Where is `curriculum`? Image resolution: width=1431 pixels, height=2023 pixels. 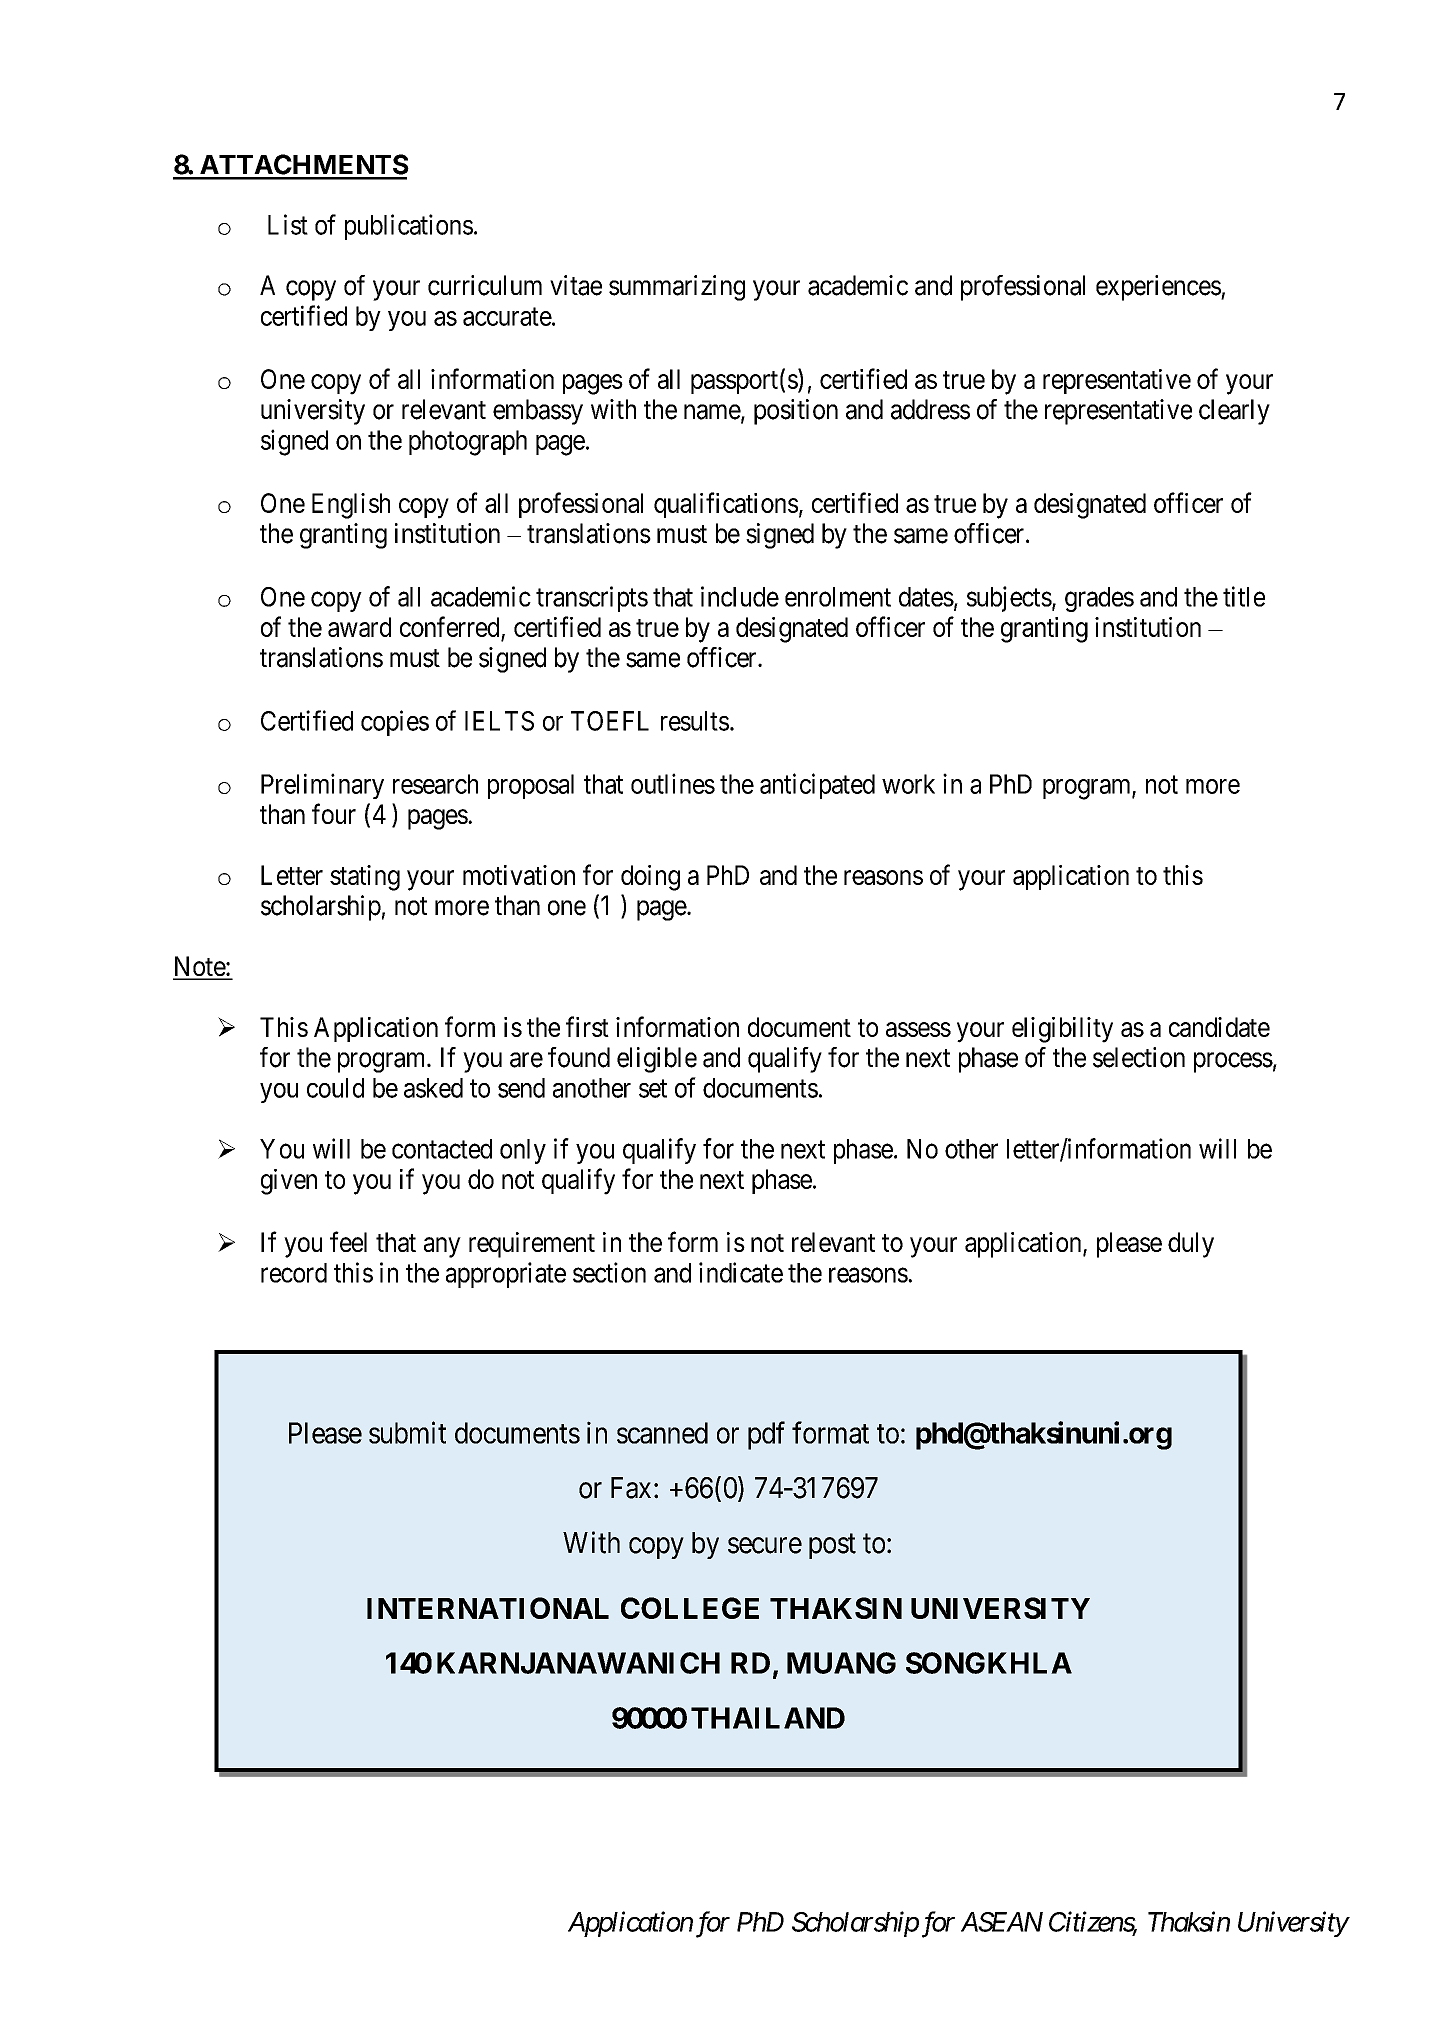 curriculum is located at coordinates (485, 285).
